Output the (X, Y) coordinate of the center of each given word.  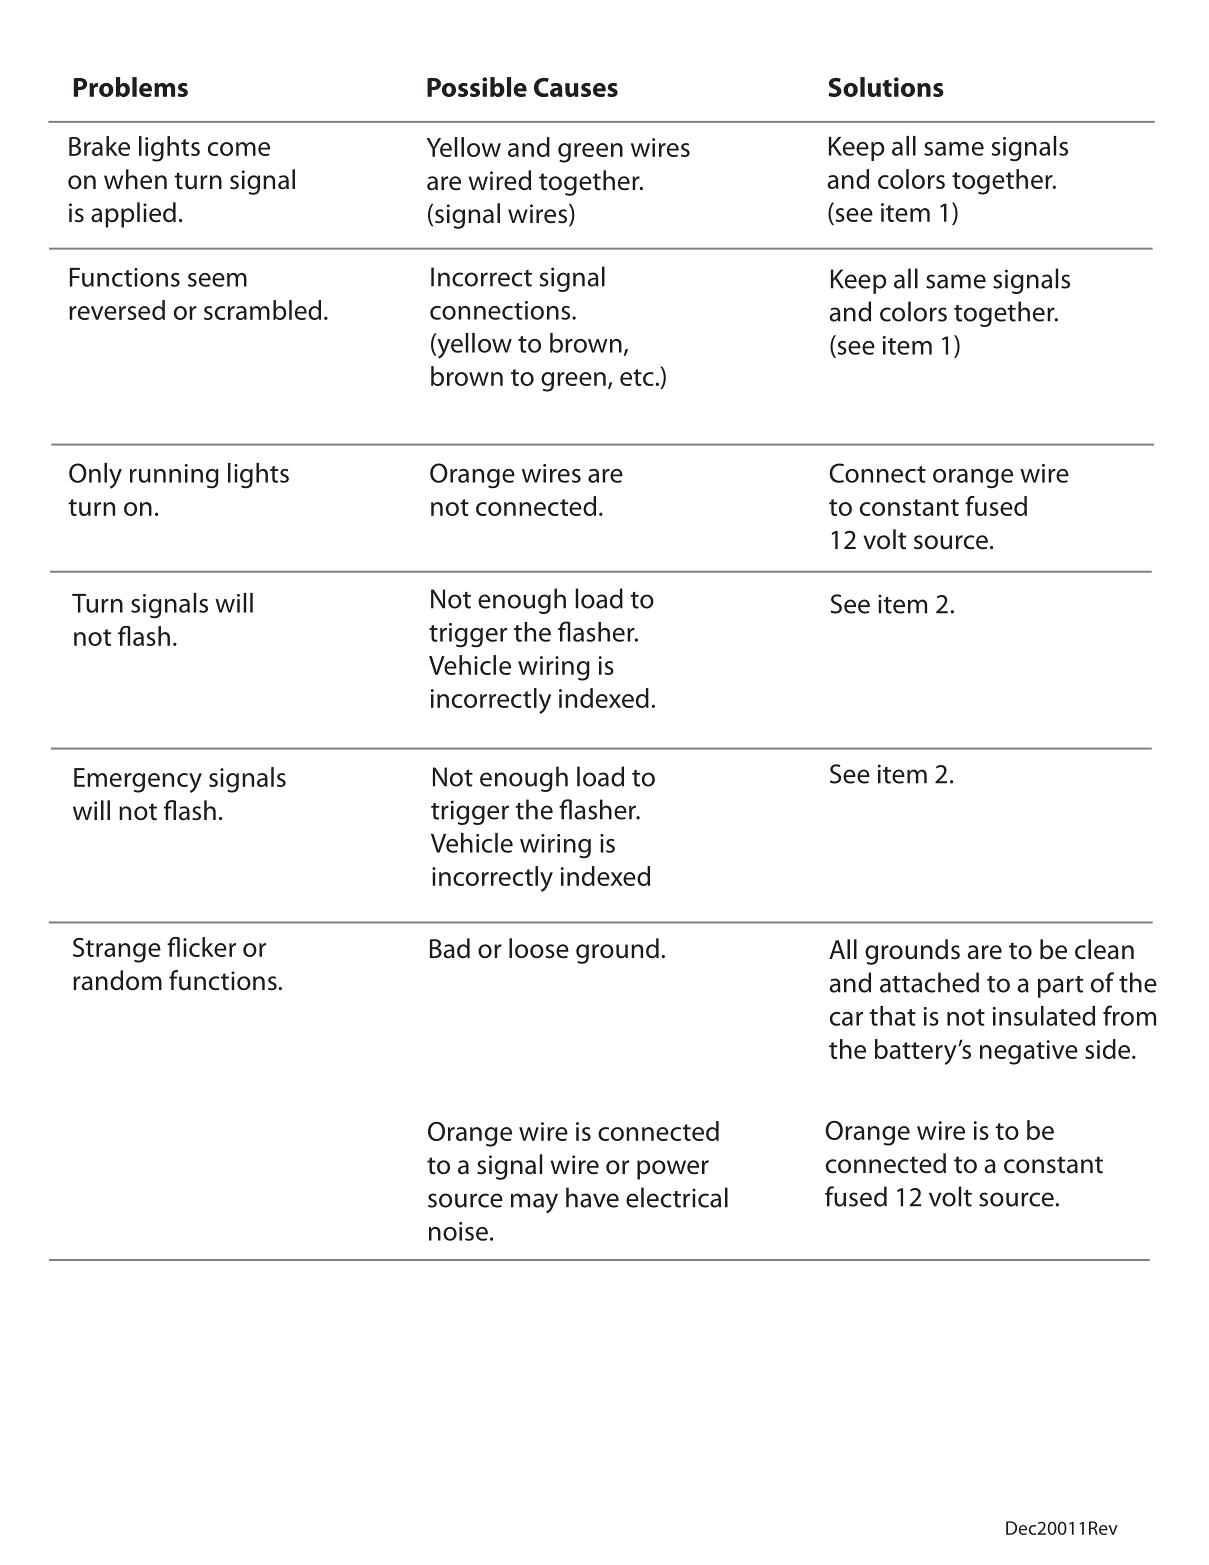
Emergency (138, 780)
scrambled (262, 310)
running (174, 476)
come (239, 149)
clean (1104, 949)
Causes (576, 87)
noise (458, 1231)
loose (539, 948)
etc (637, 377)
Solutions (886, 87)
